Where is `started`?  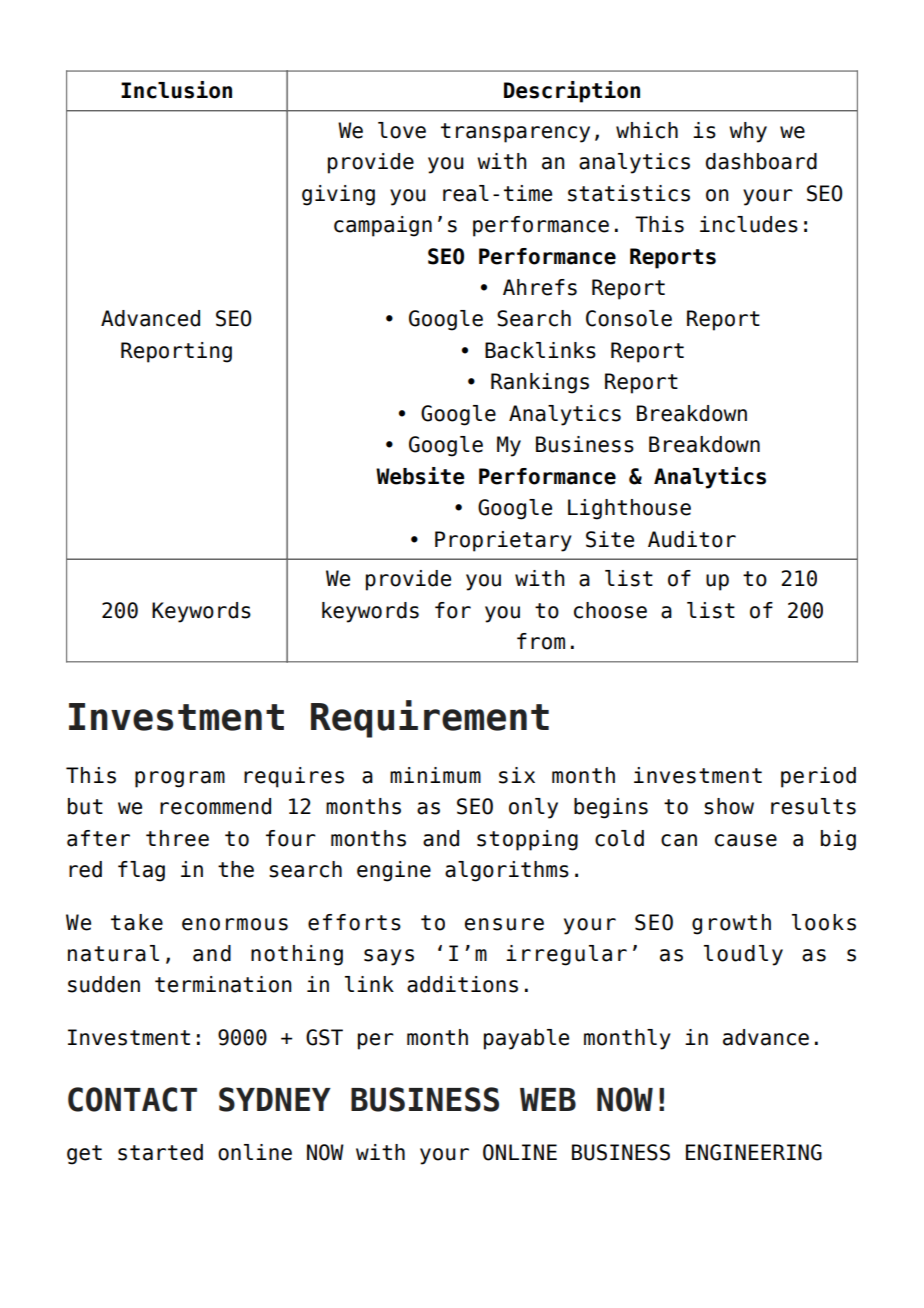
started is located at coordinates (160, 1152).
